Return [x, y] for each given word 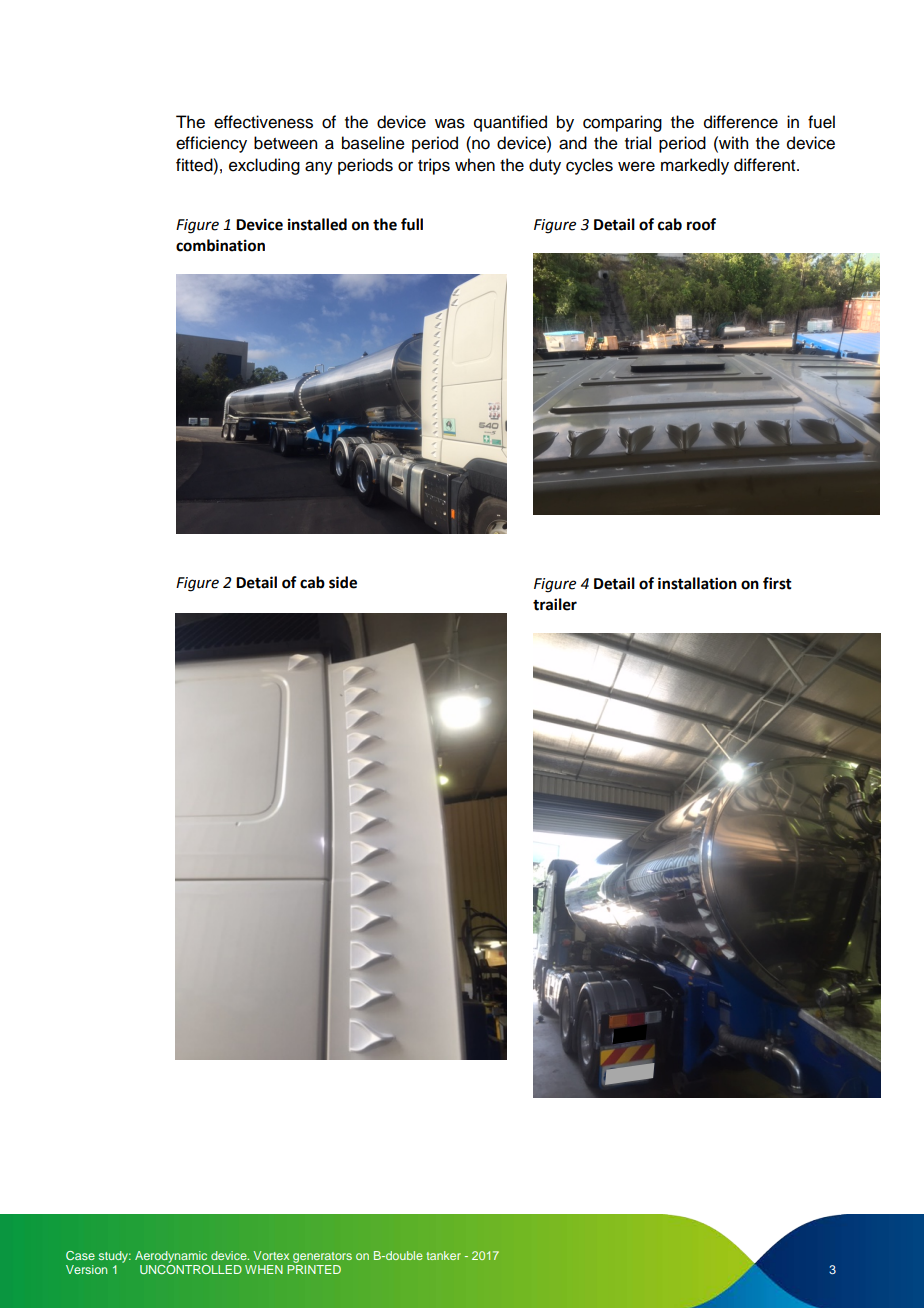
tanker [444, 1255]
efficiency [211, 144]
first [777, 583]
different [766, 165]
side [343, 582]
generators [322, 1257]
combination [220, 245]
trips [434, 166]
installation [697, 583]
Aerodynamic [171, 1257]
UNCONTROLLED [191, 1269]
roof [701, 224]
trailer [555, 604]
